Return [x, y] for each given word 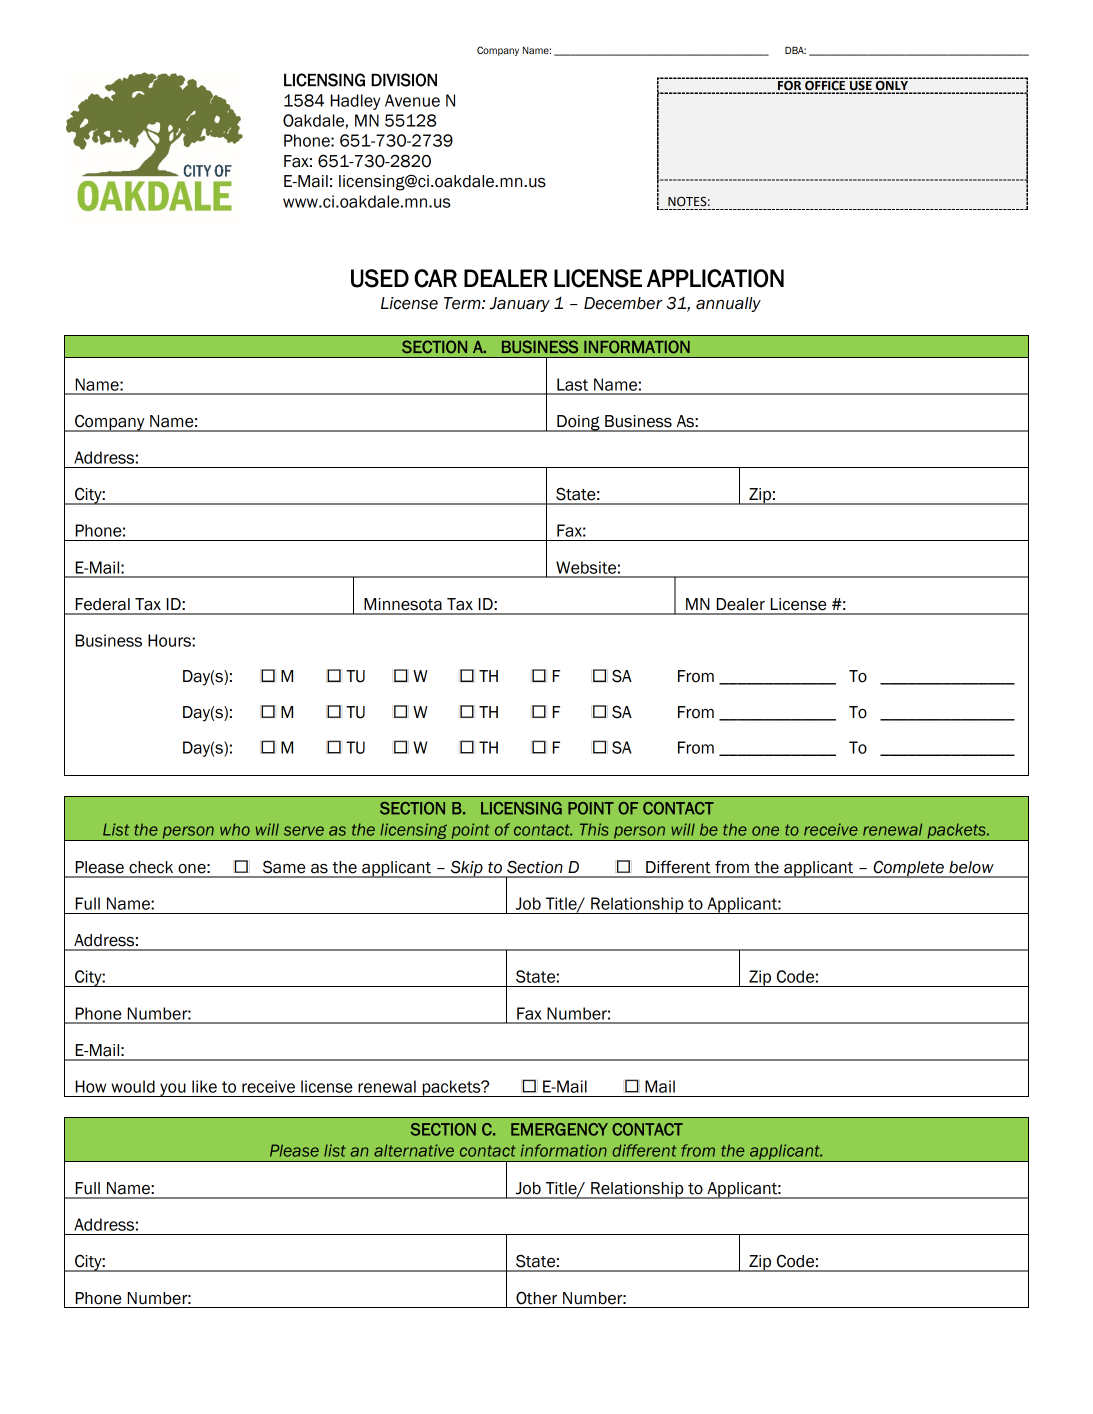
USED [380, 278]
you [173, 1090]
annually [728, 304]
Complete [908, 869]
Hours [170, 640]
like [204, 1086]
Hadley [355, 102]
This [594, 829]
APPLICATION [715, 278]
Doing [578, 423]
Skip [466, 869]
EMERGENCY [559, 1129]
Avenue [412, 100]
